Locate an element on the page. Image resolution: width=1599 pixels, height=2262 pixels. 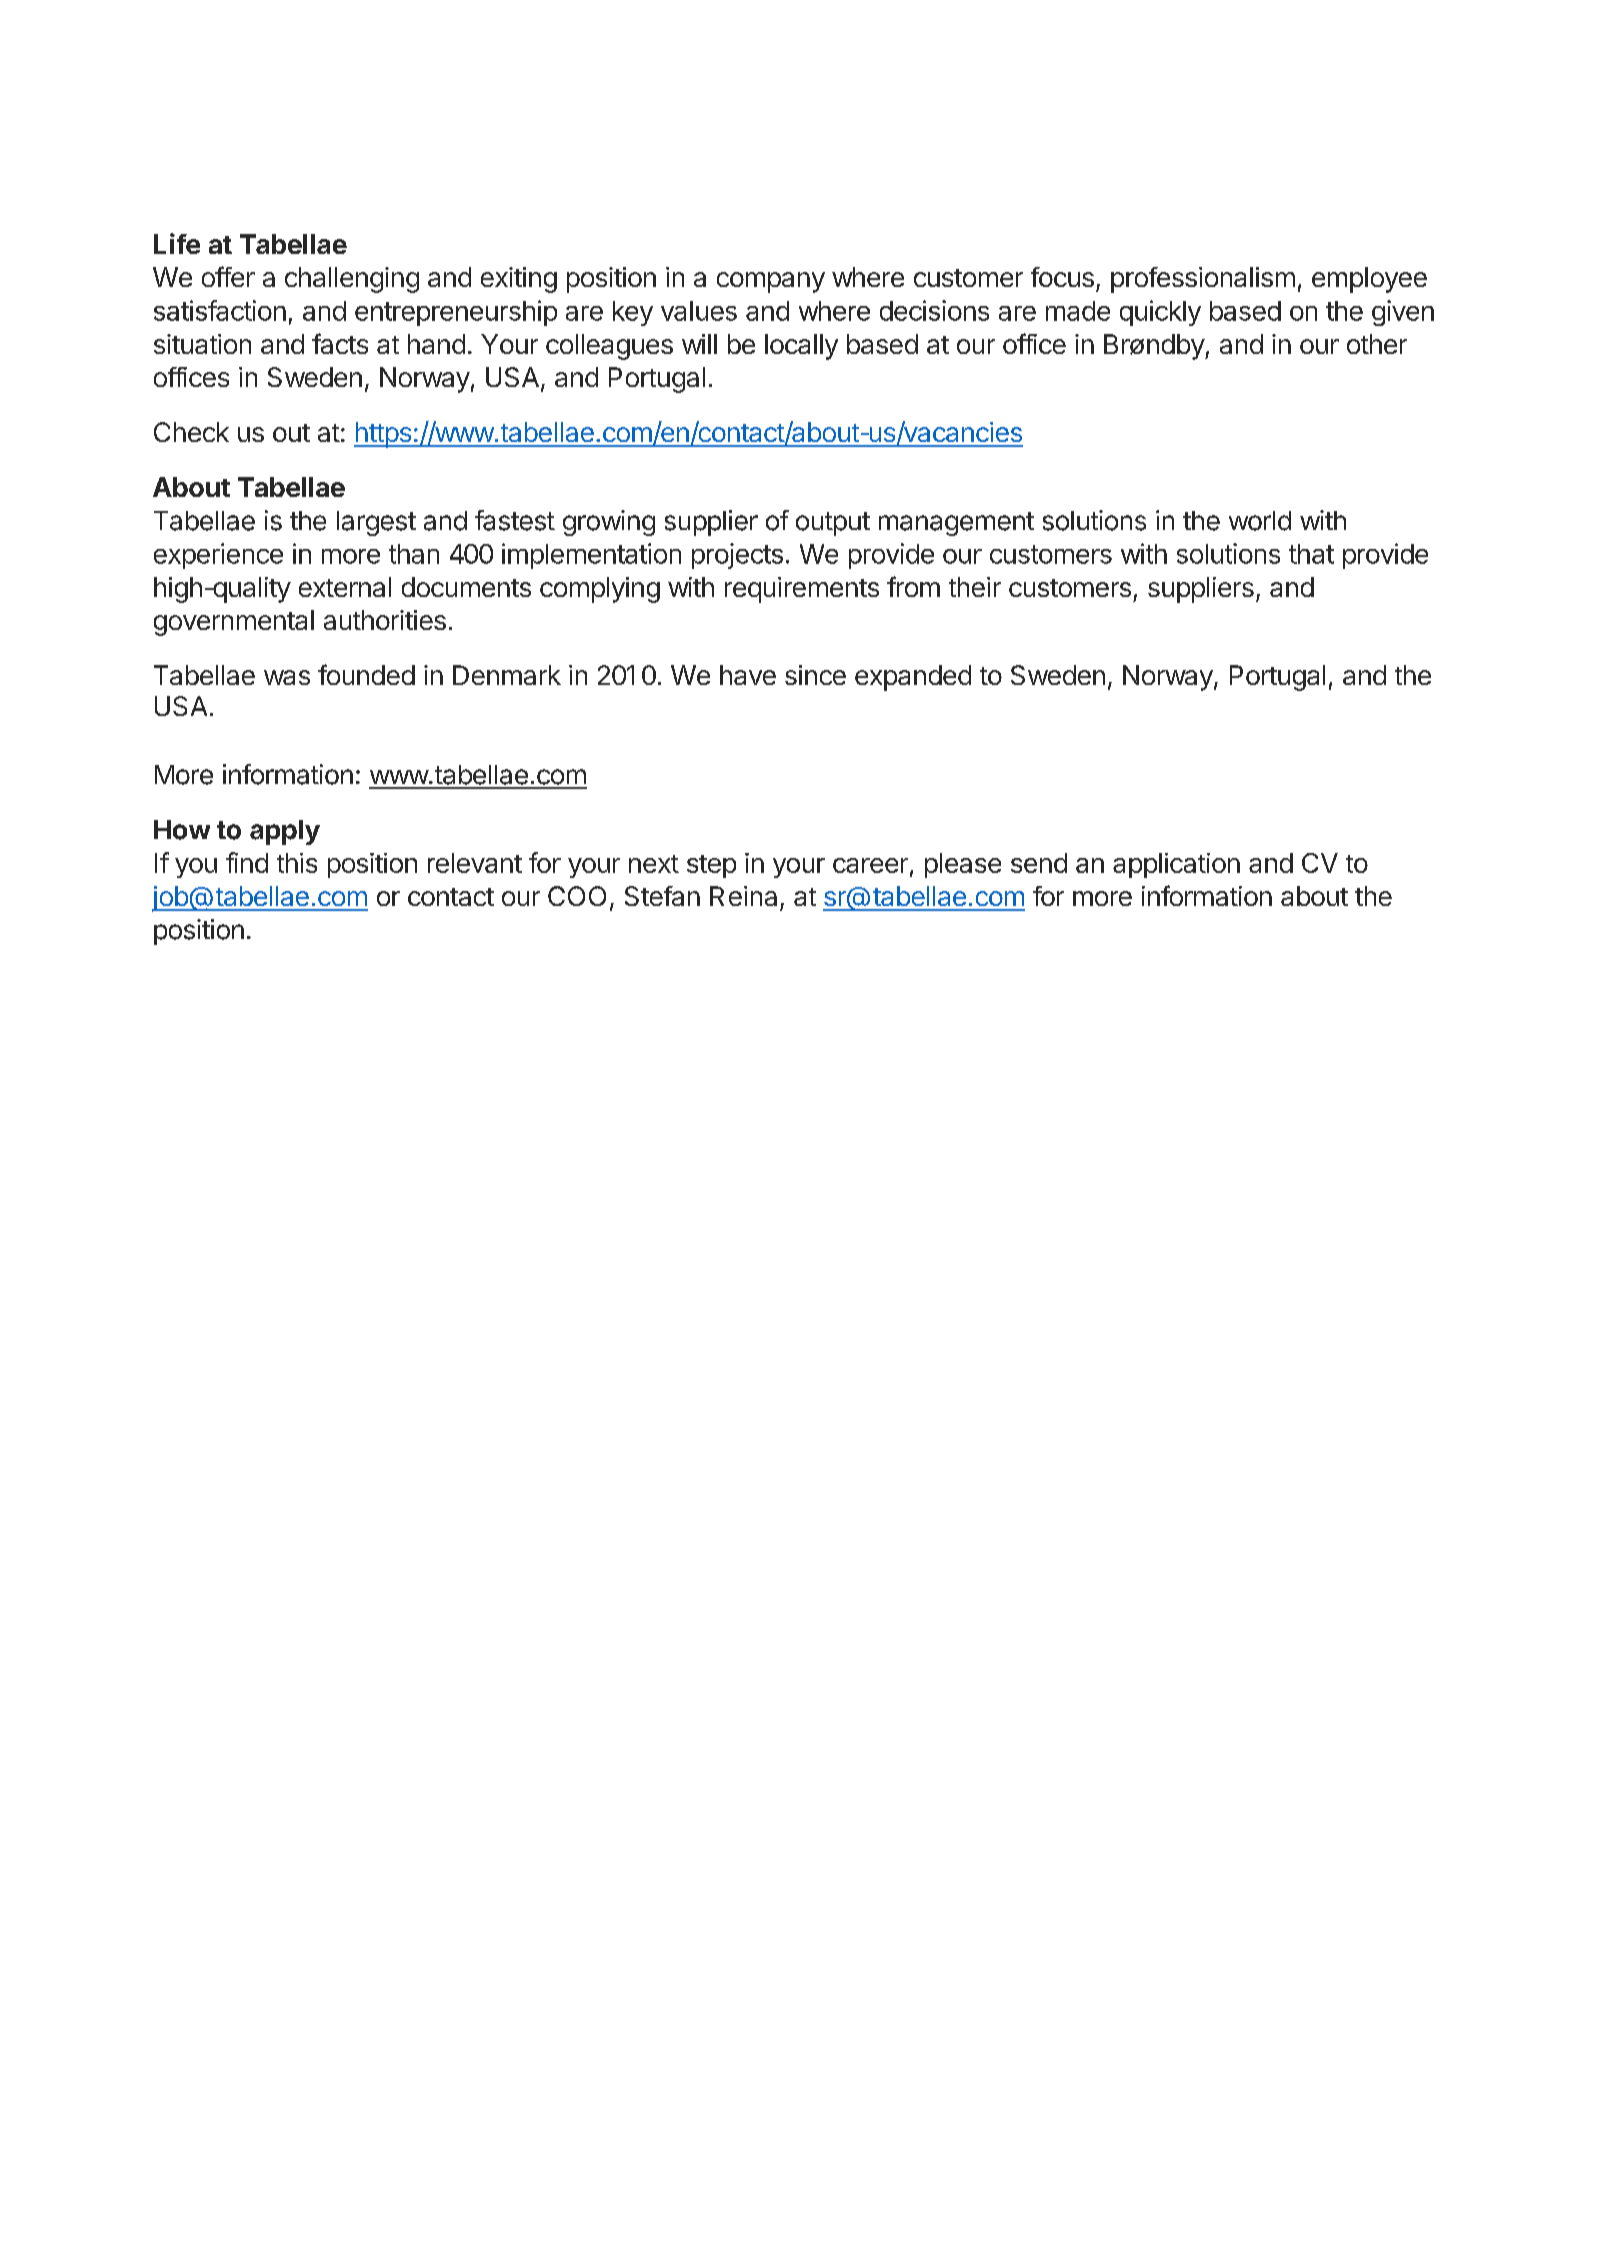
Check is located at coordinates (191, 432).
